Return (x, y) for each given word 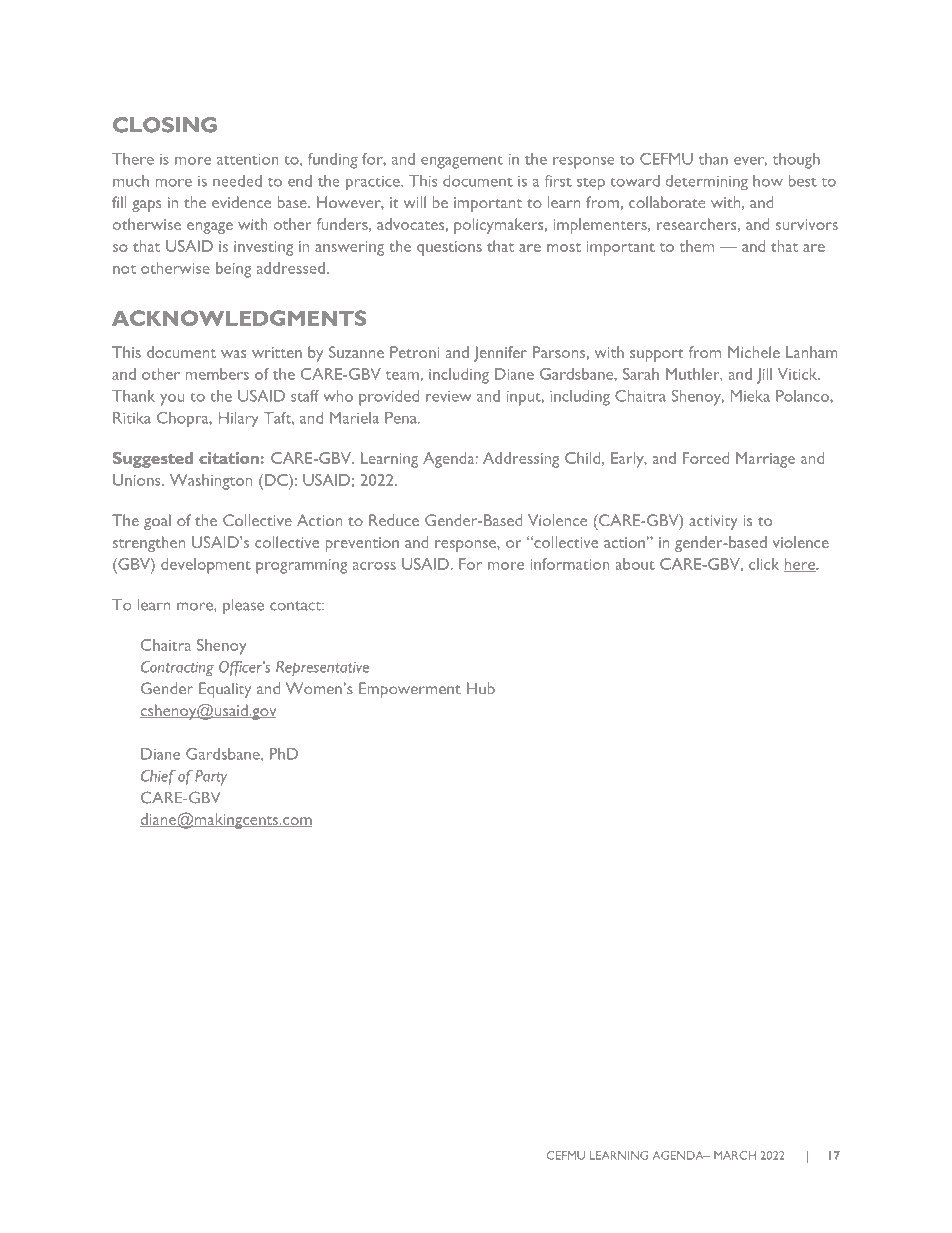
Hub (481, 688)
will (415, 202)
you (172, 400)
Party (211, 778)
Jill (764, 376)
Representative (322, 669)
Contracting (177, 669)
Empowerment (410, 690)
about (635, 564)
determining (707, 183)
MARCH (735, 1155)
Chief (158, 777)
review (448, 396)
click (764, 564)
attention (248, 159)
